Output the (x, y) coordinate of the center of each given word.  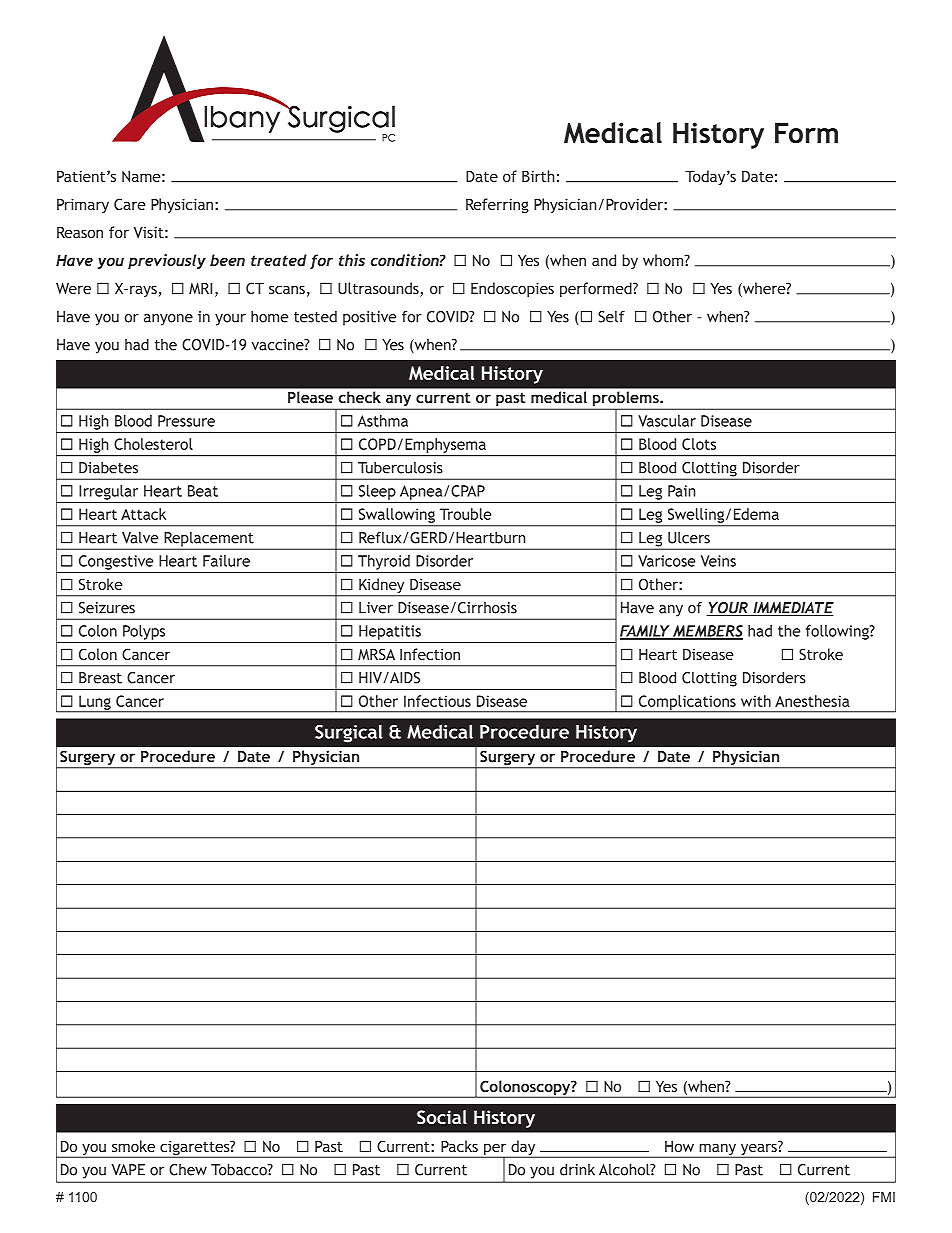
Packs (459, 1146)
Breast (100, 678)
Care (129, 204)
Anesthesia (812, 701)
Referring (497, 205)
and (604, 260)
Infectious (437, 701)
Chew (188, 1170)
